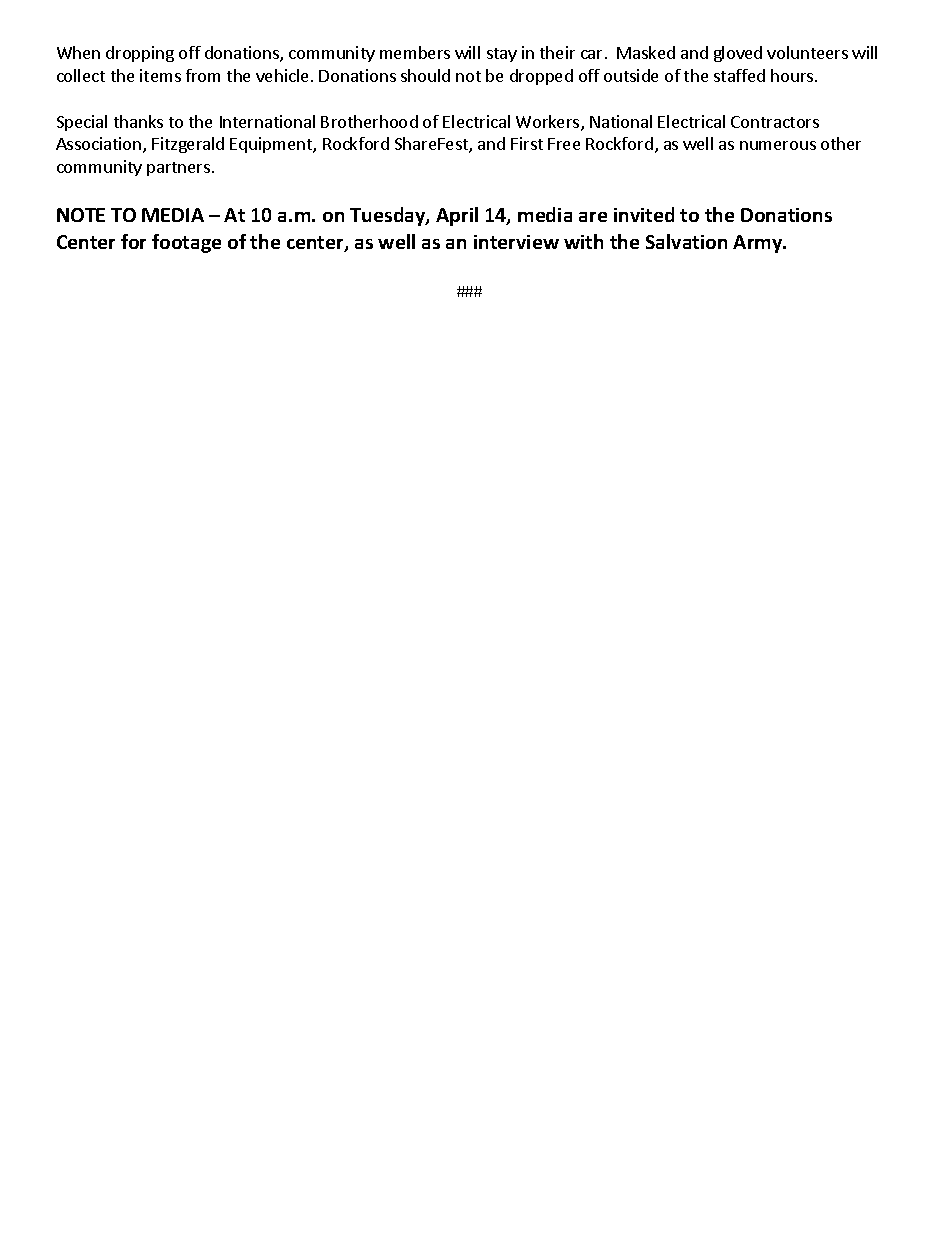 This page has height=1233, width=952. Describe the element at coordinates (549, 123) in the page. I see `Workers` at that location.
